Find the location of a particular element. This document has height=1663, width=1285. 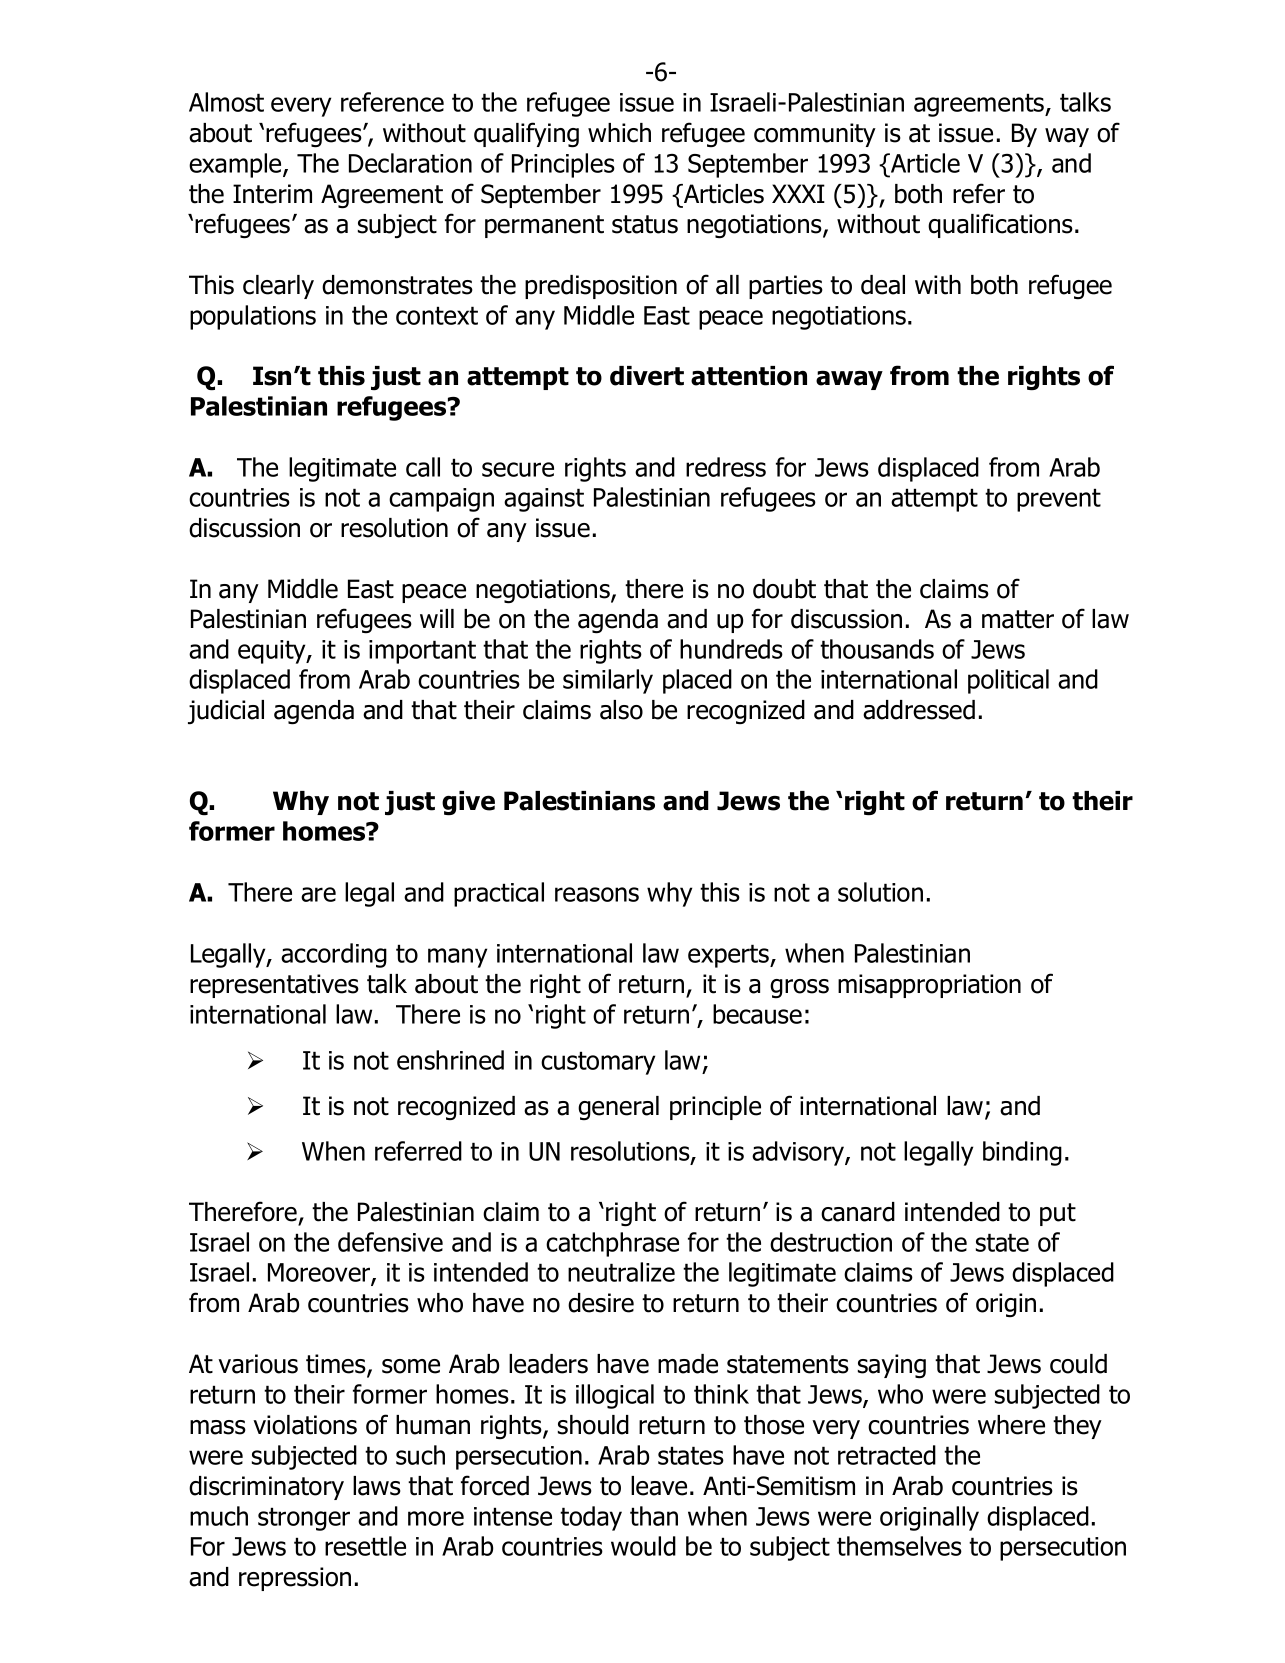

representatives is located at coordinates (274, 986).
